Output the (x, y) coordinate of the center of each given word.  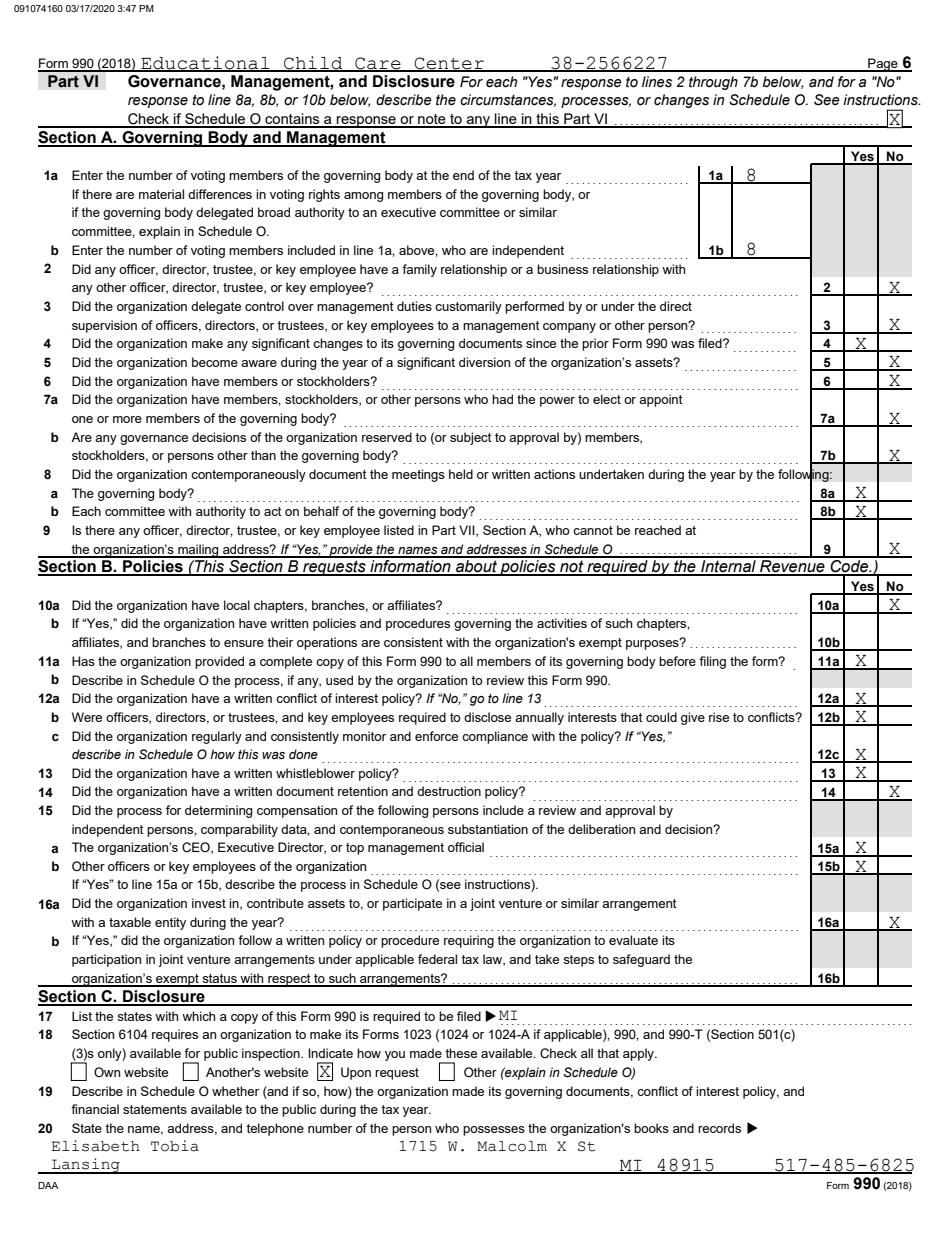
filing (712, 662)
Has (83, 661)
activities (562, 623)
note (432, 120)
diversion (484, 362)
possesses (494, 1131)
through (713, 83)
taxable (130, 922)
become (215, 362)
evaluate (633, 940)
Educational (205, 63)
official (466, 847)
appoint (661, 400)
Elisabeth (95, 1146)
